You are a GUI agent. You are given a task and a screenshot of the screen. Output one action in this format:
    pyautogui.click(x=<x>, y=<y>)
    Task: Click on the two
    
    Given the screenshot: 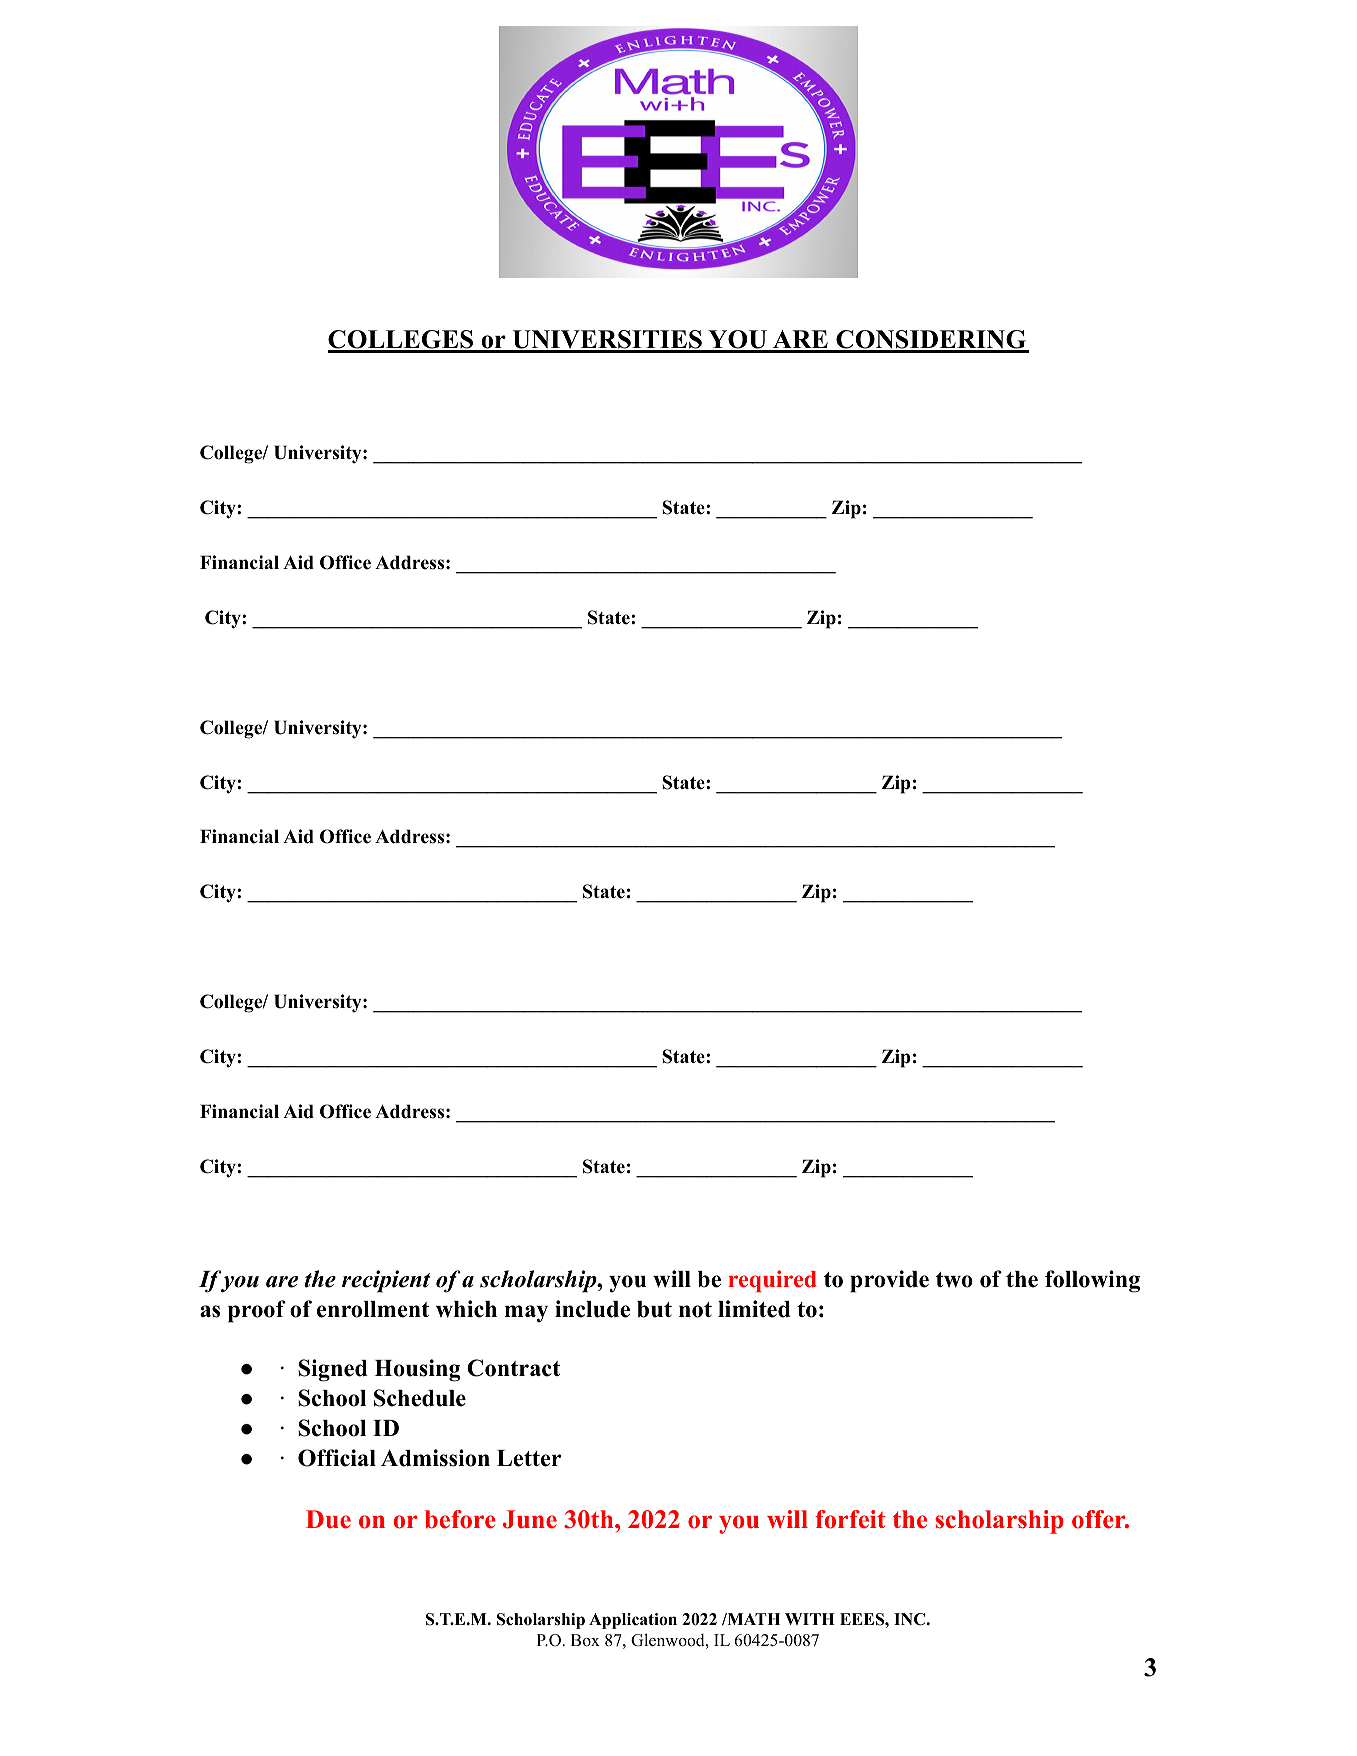 What is the action you would take?
    pyautogui.click(x=954, y=1280)
